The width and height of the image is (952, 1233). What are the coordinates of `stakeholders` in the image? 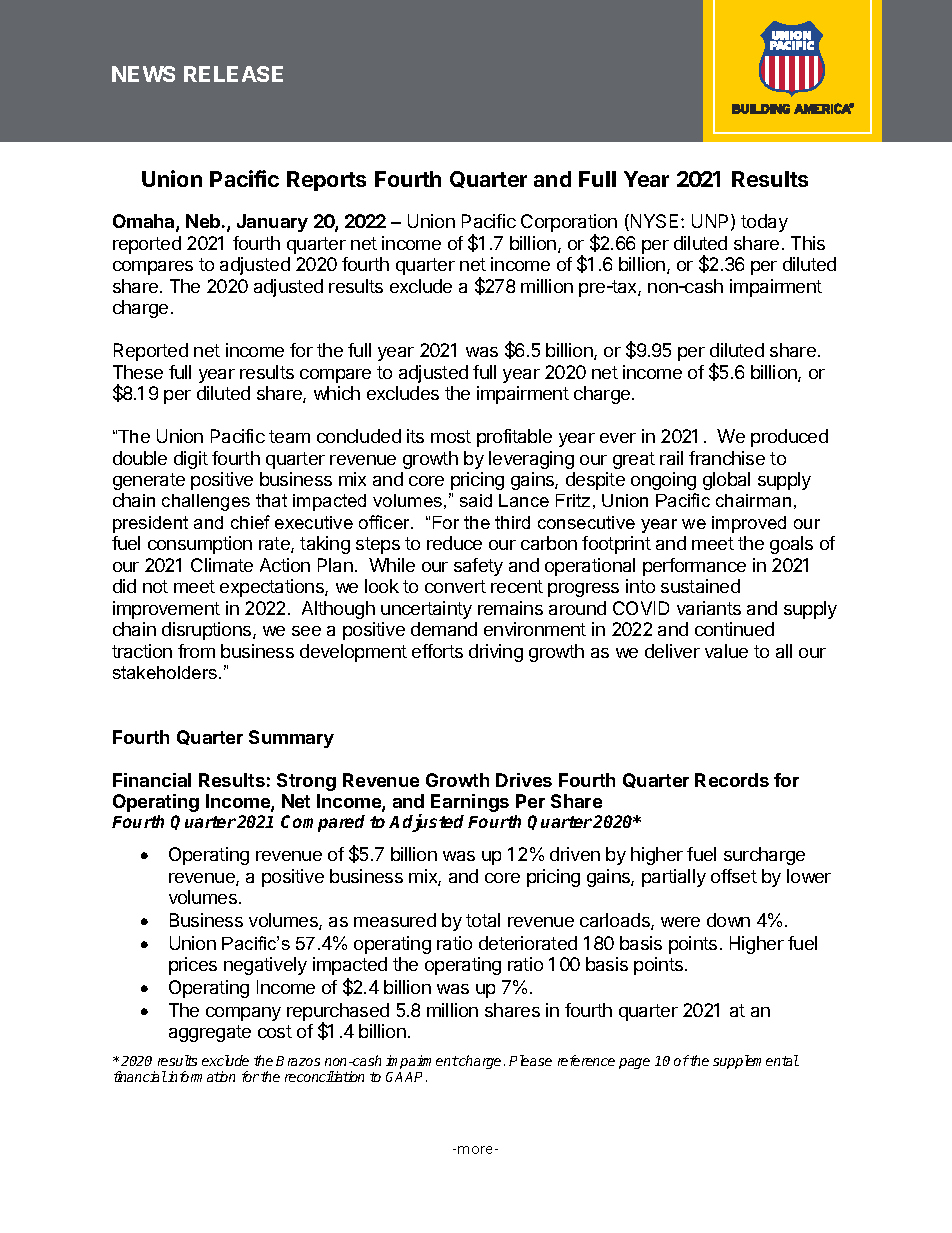 It's located at (166, 672).
